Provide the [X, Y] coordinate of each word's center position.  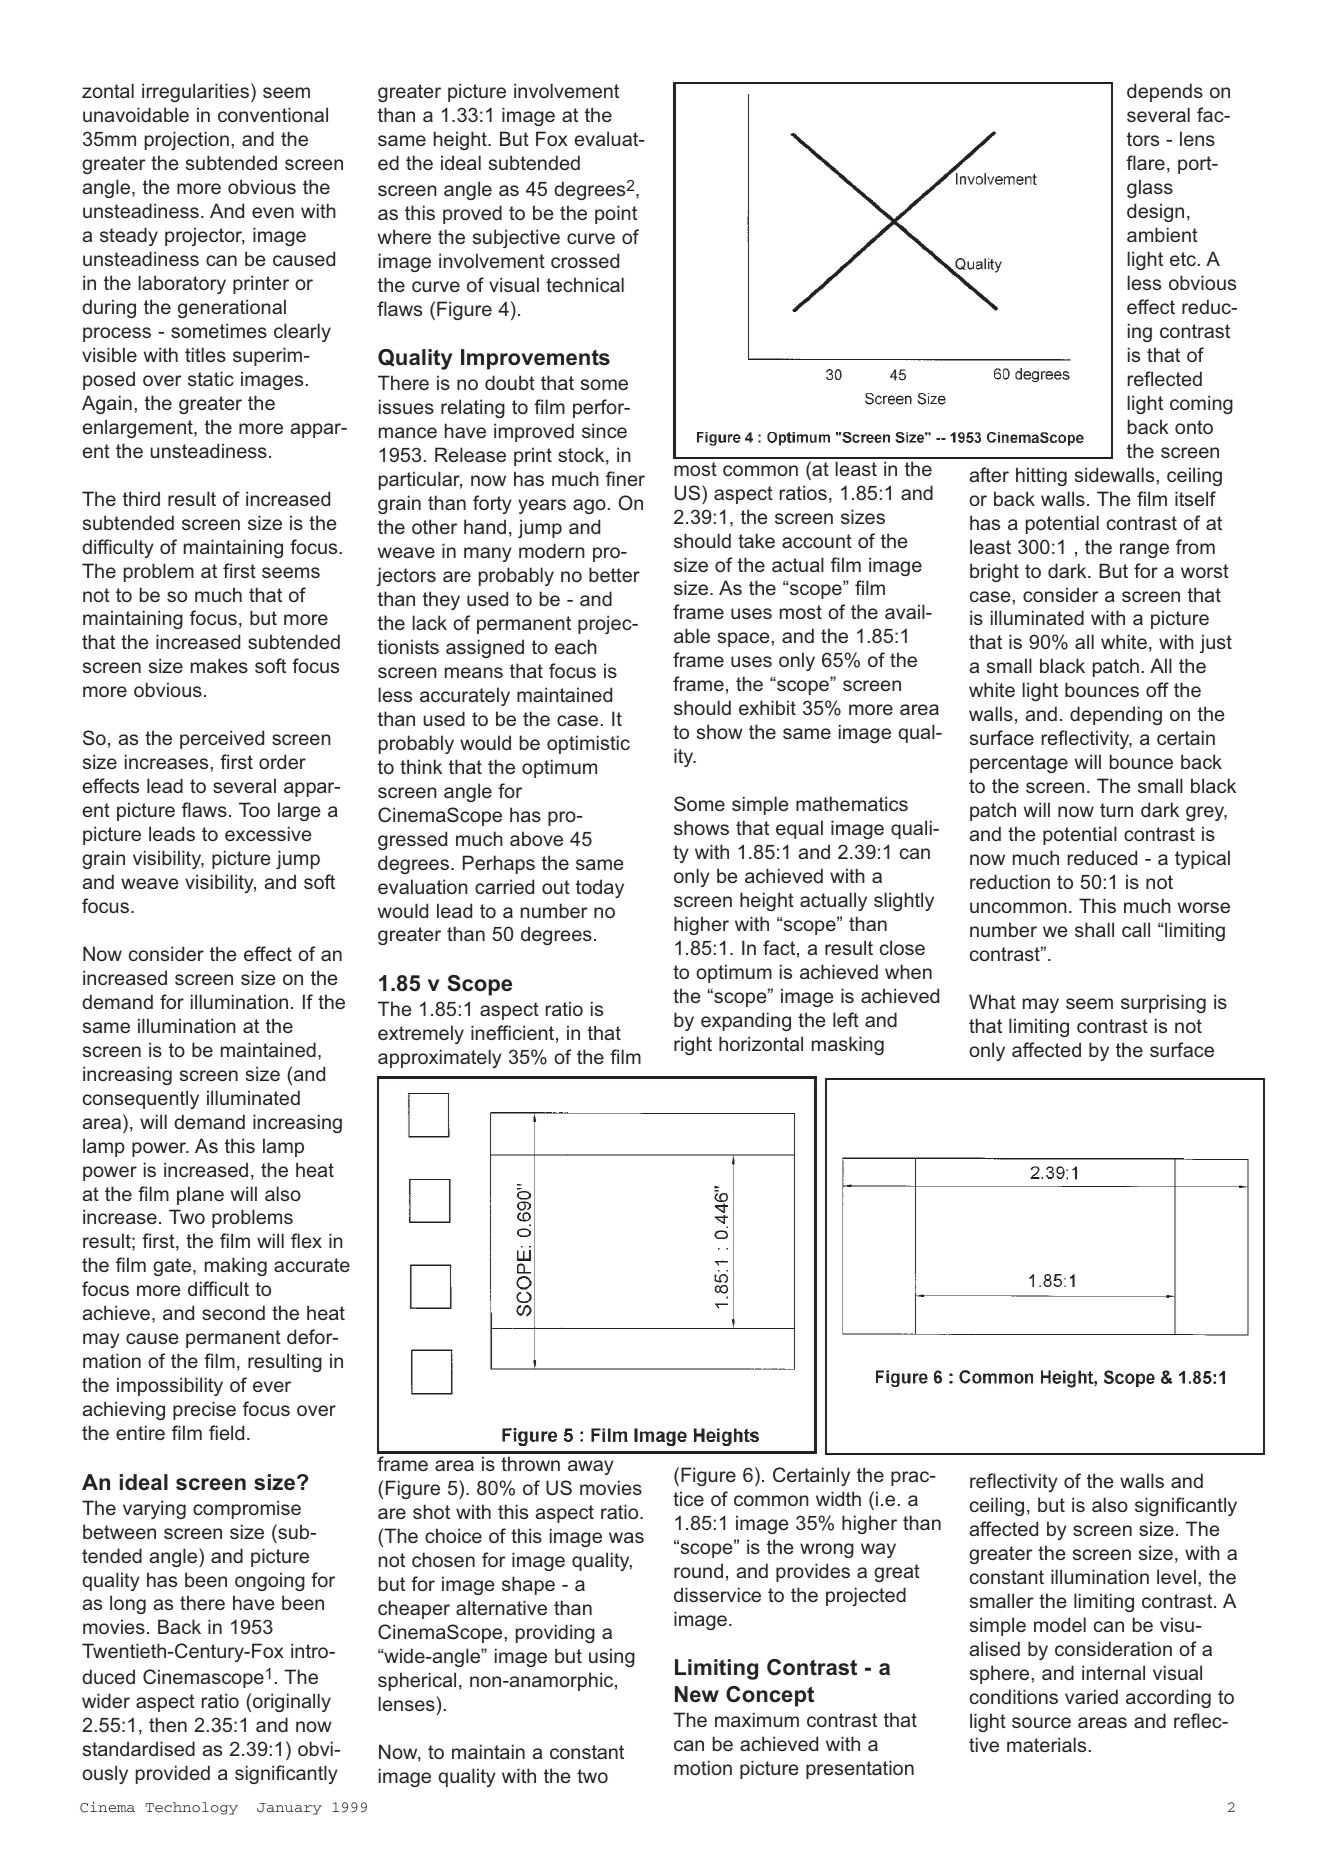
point [616, 214]
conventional [273, 114]
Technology [191, 1808]
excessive [268, 833]
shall [1094, 929]
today [600, 888]
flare [1145, 162]
